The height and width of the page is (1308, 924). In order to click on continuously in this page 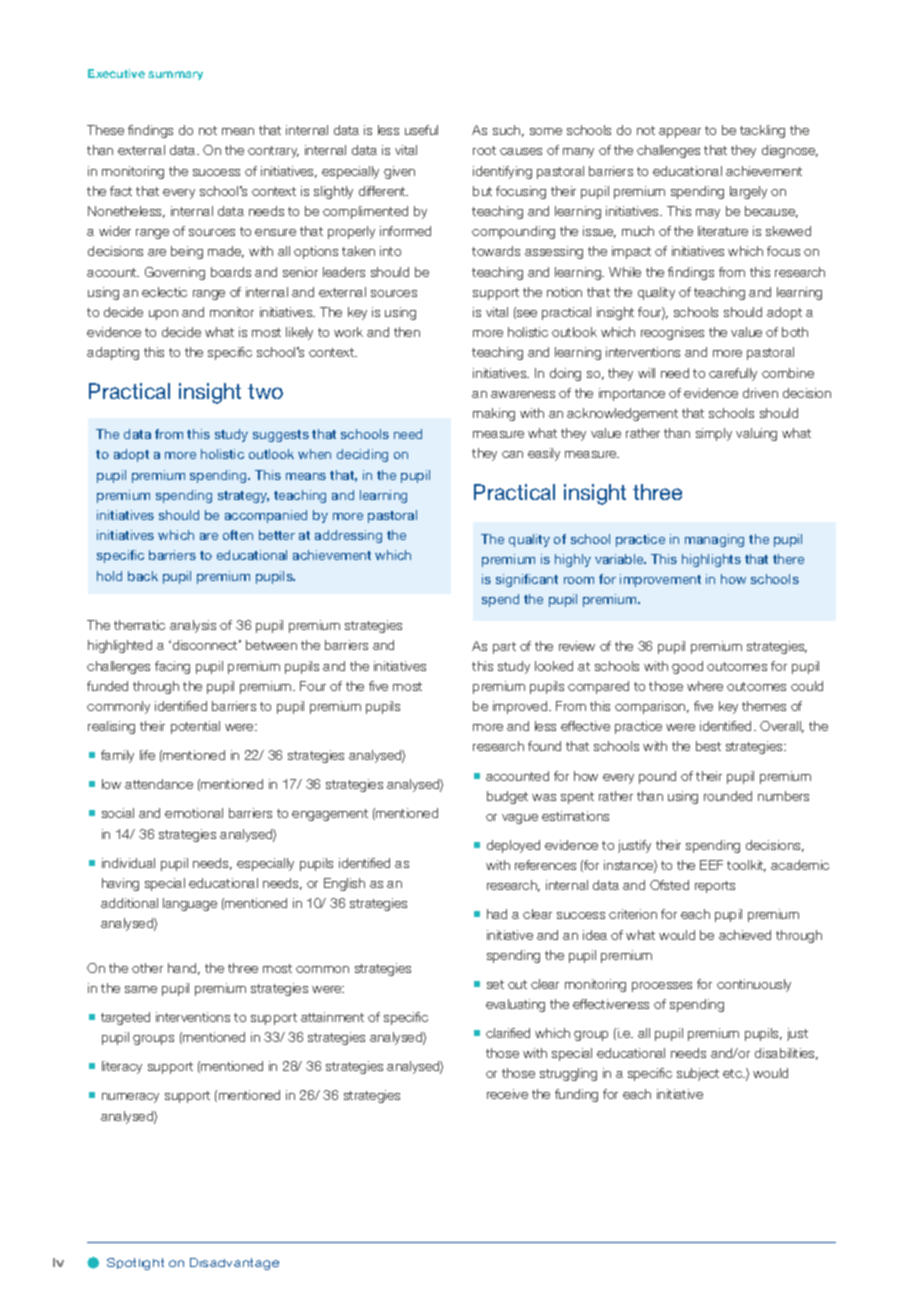, I will do `click(754, 985)`.
